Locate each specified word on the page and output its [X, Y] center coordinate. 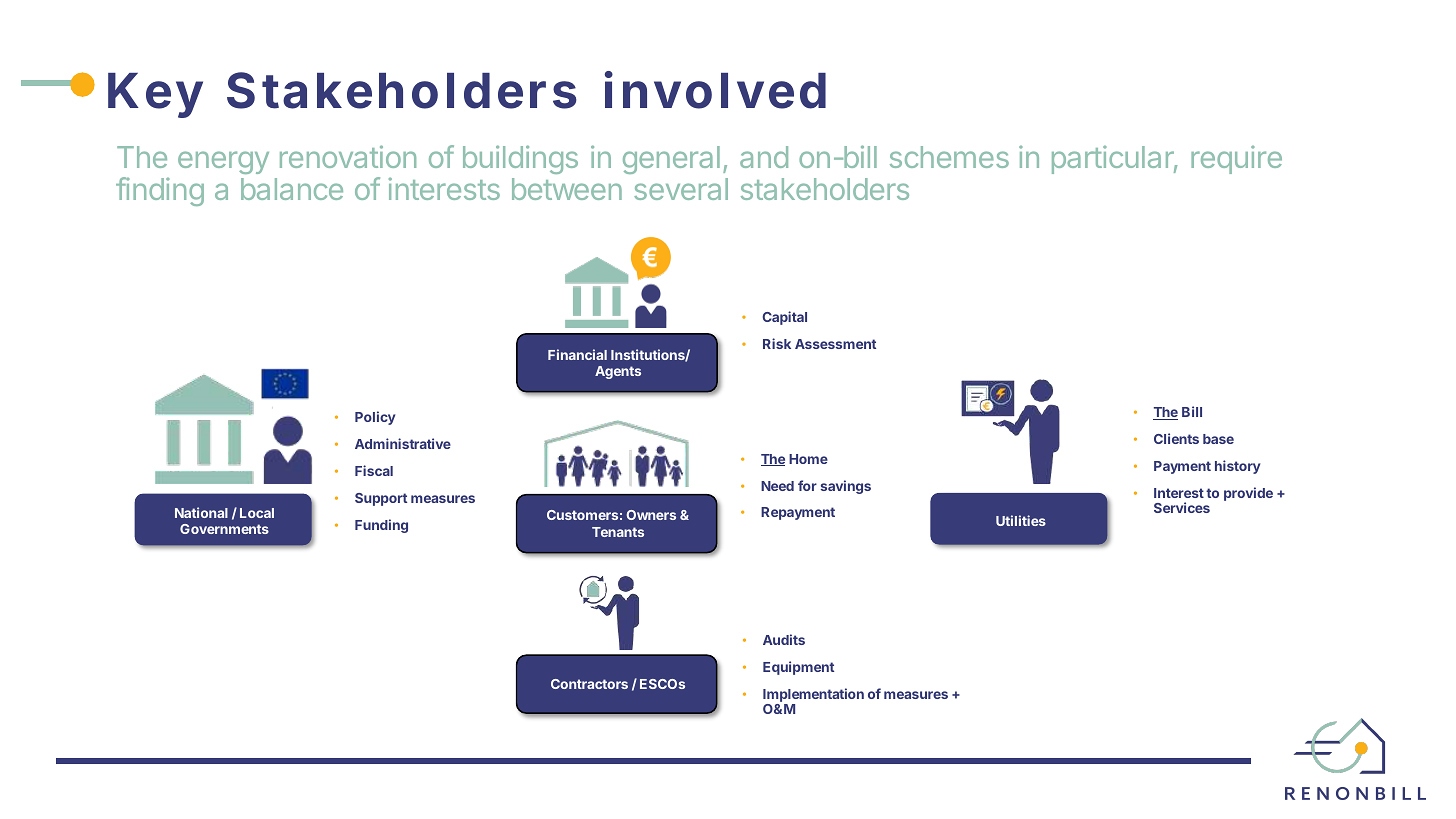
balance [292, 189]
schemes [949, 157]
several [681, 189]
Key [155, 95]
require [1236, 159]
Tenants [618, 532]
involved [715, 90]
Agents [618, 372]
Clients [1176, 438]
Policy [375, 418]
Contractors [589, 684]
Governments [224, 529]
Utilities [1021, 520]
